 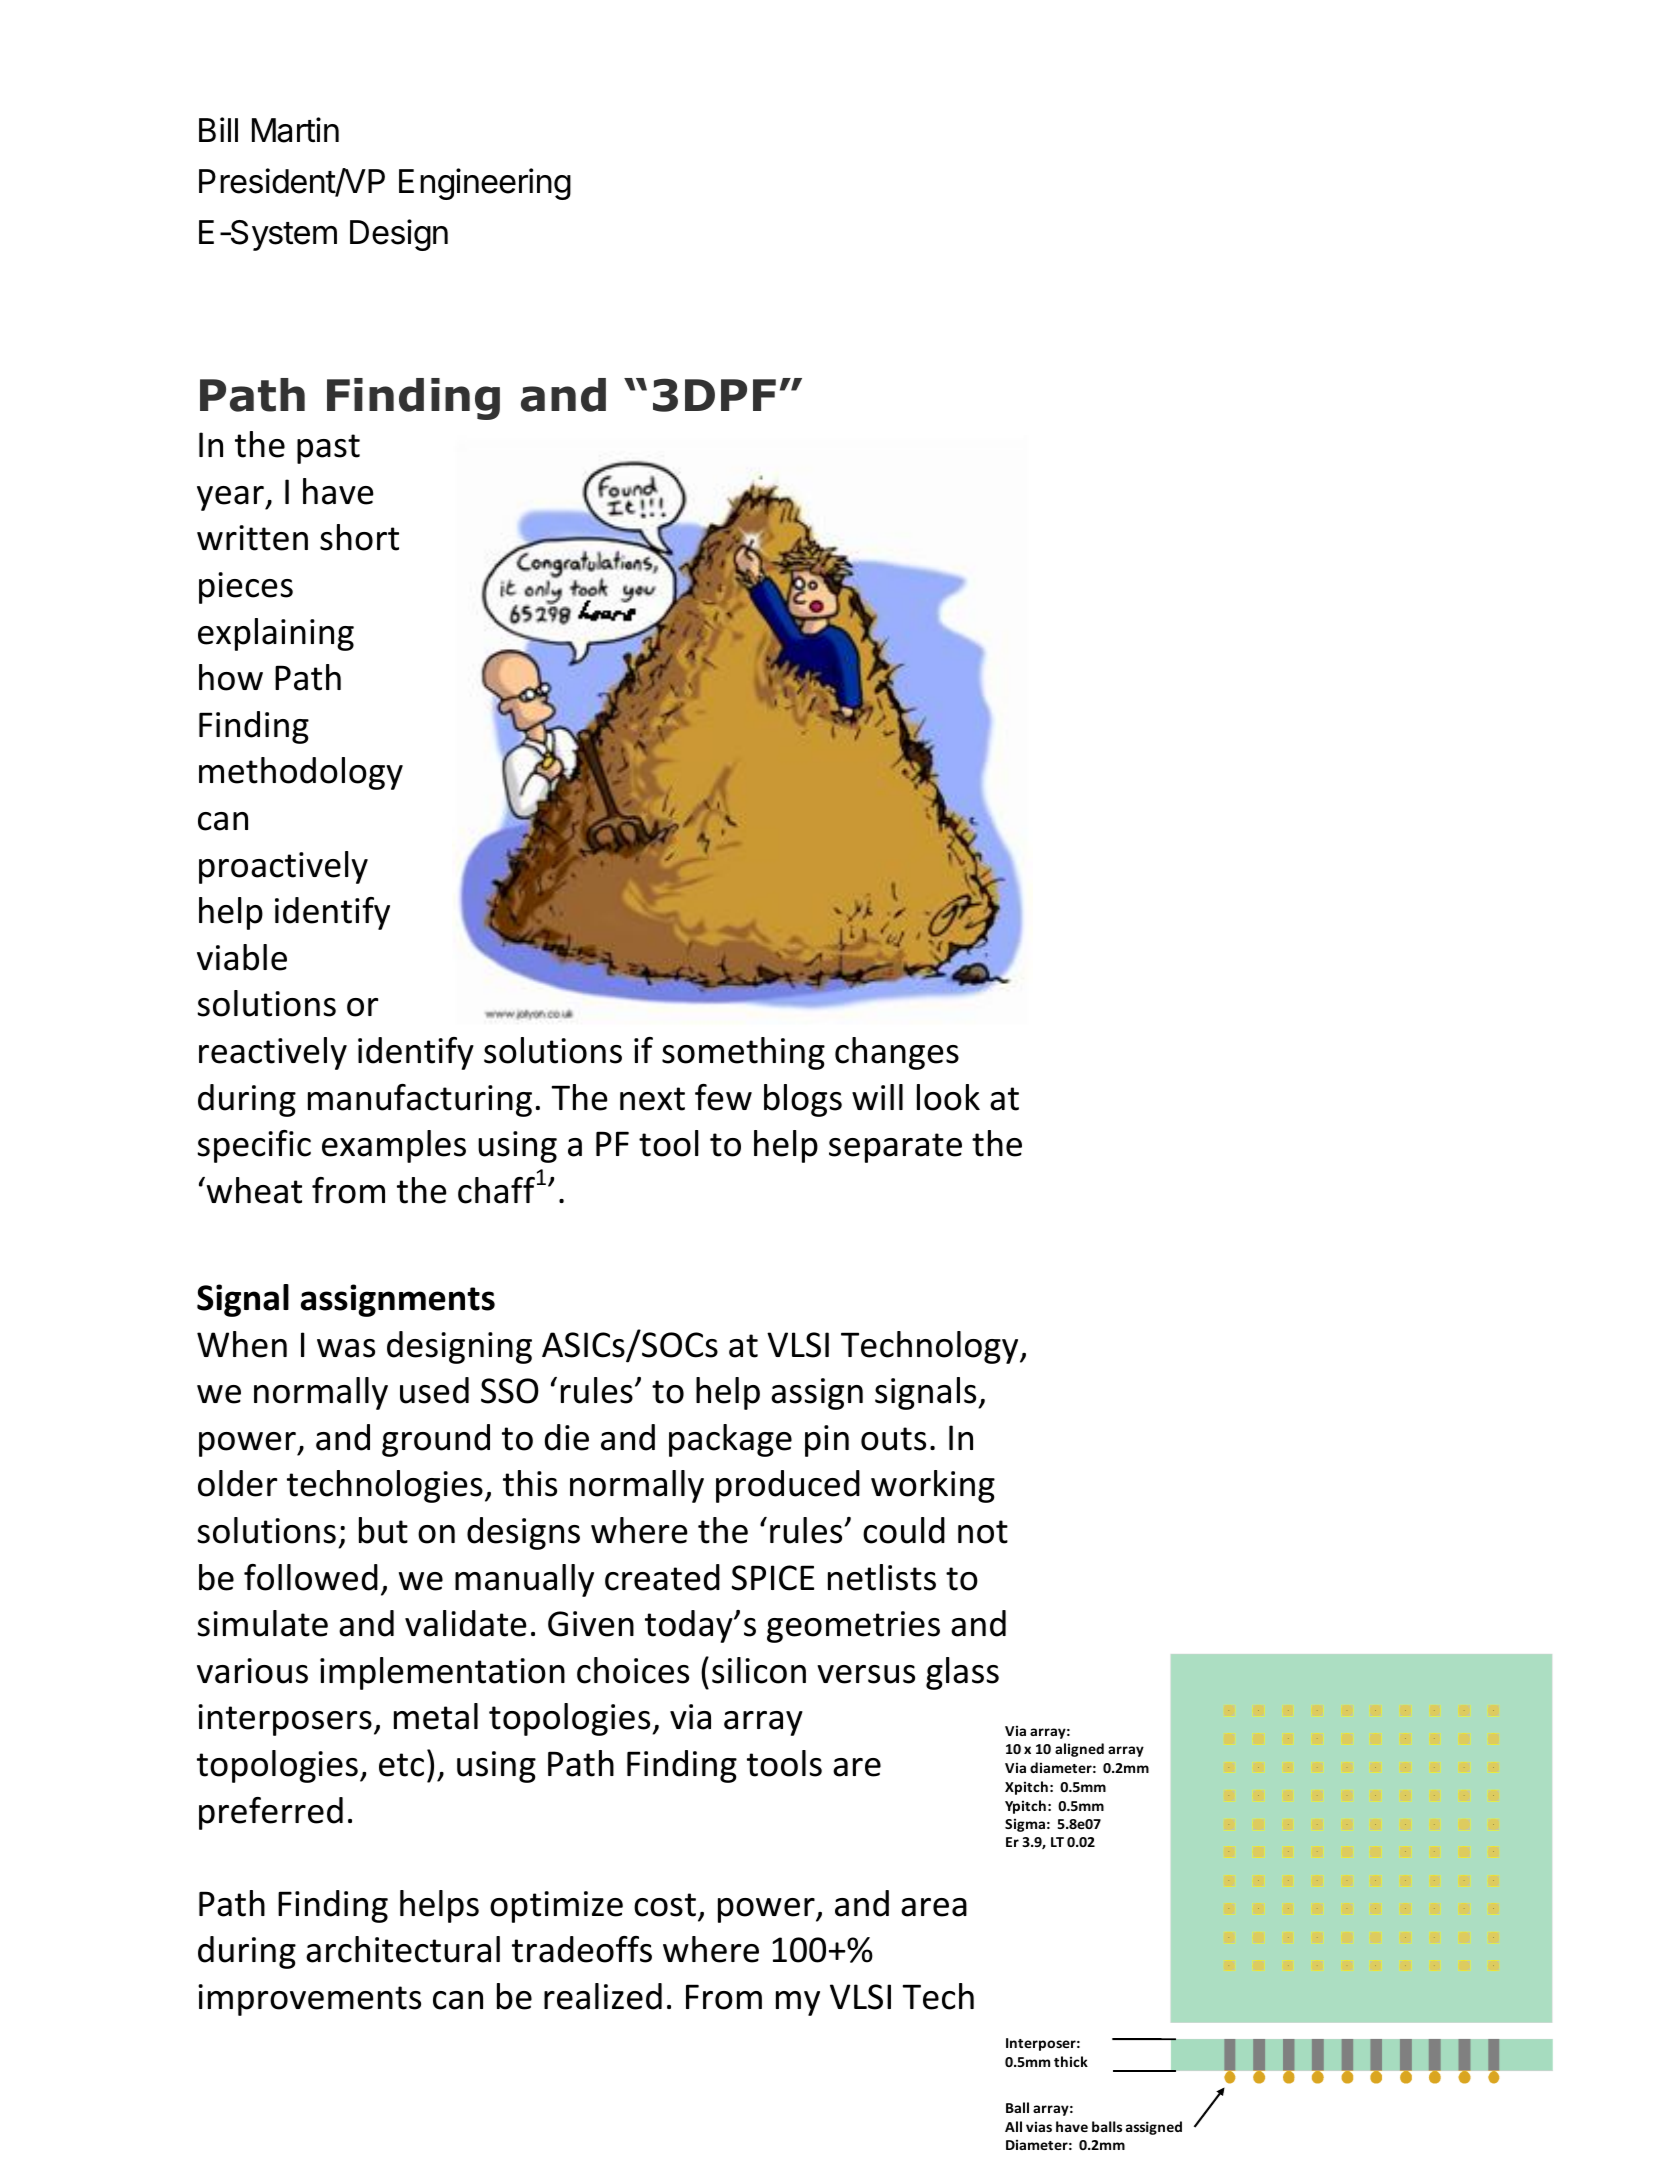 What do you see at coordinates (346, 1348) in the page?
I see `was` at bounding box center [346, 1348].
